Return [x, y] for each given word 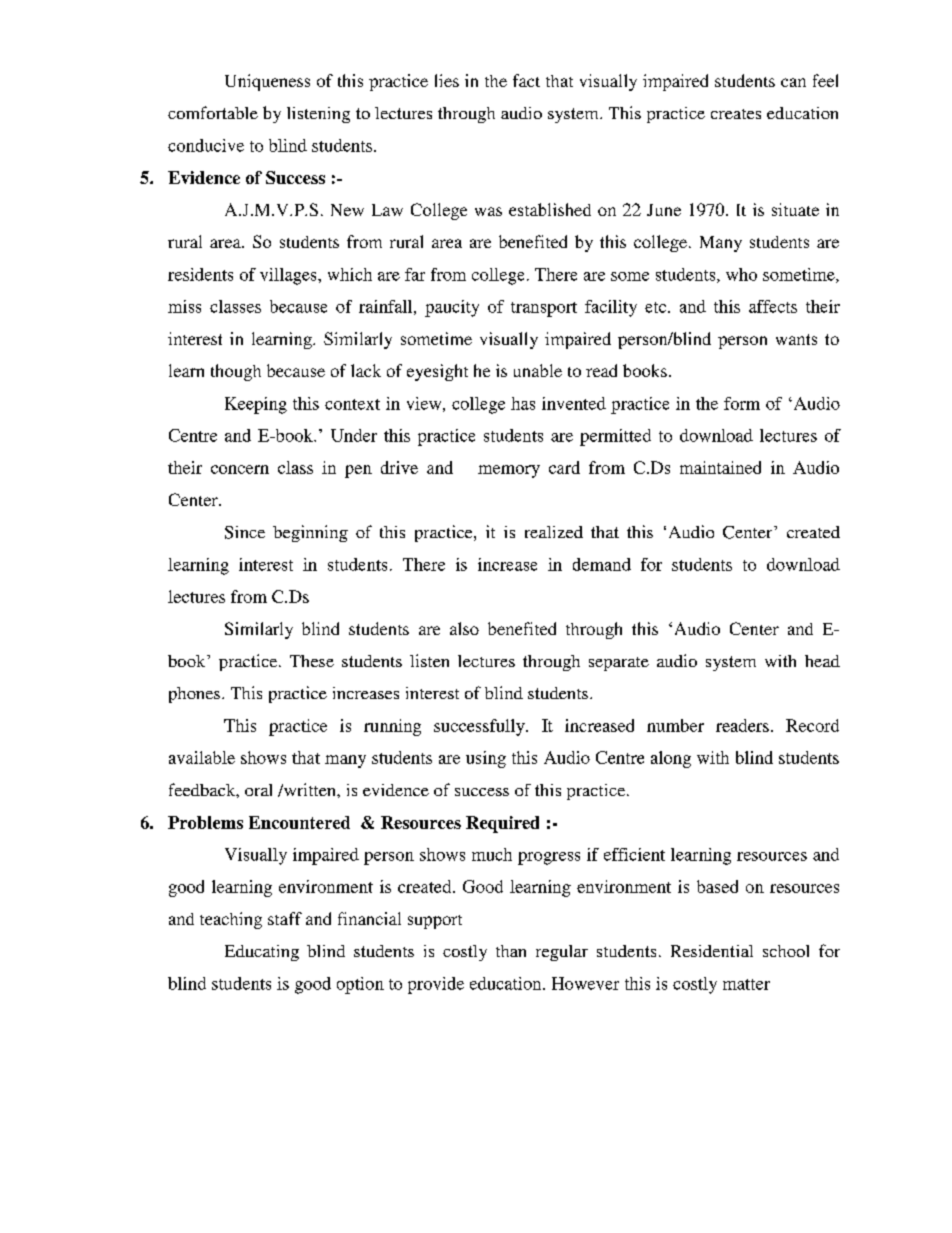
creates [736, 114]
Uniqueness [267, 82]
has [523, 403]
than [511, 951]
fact [526, 80]
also [464, 628]
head [822, 661]
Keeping [256, 405]
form [742, 403]
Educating [262, 953]
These [312, 661]
